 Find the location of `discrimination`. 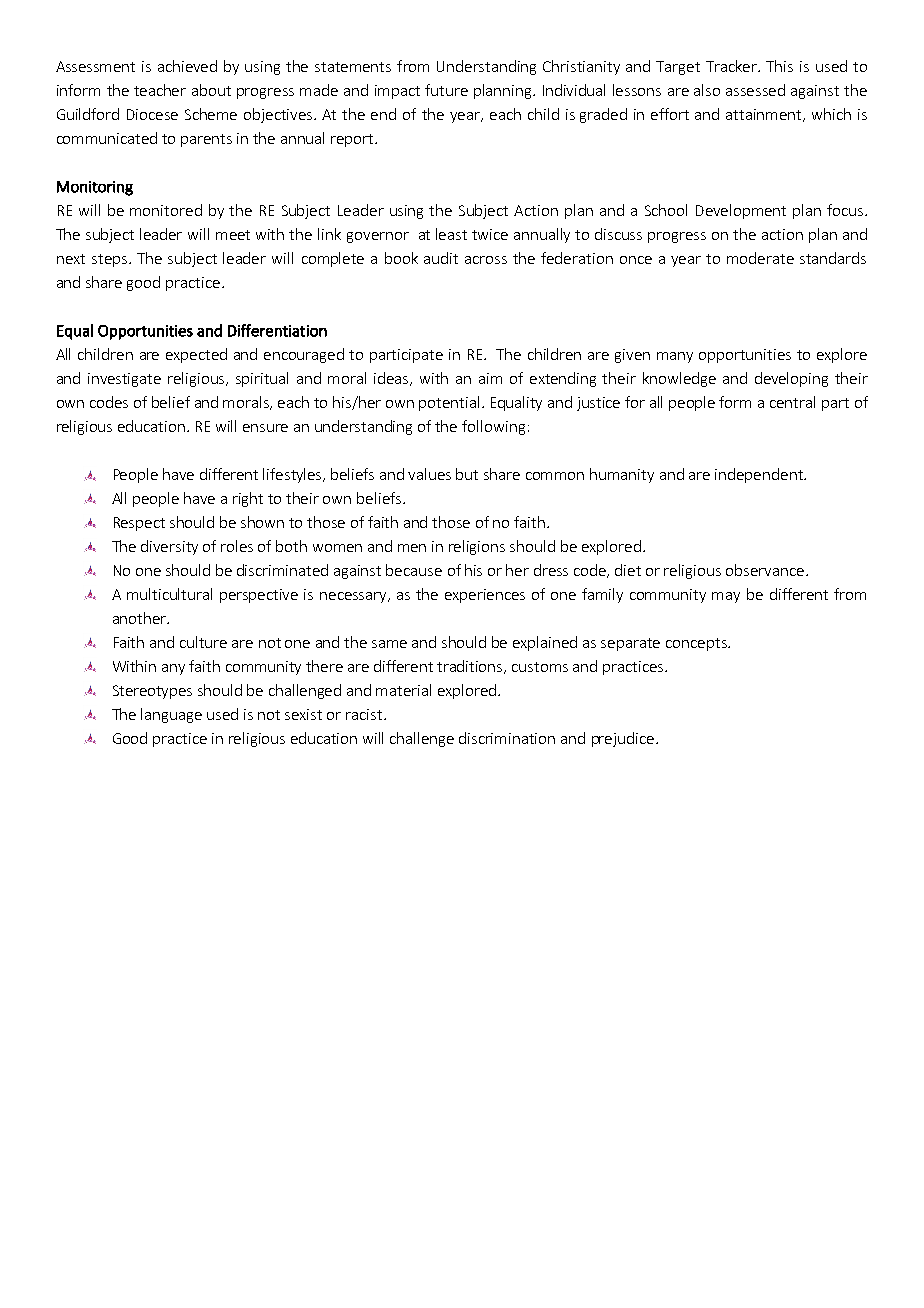

discrimination is located at coordinates (507, 738).
